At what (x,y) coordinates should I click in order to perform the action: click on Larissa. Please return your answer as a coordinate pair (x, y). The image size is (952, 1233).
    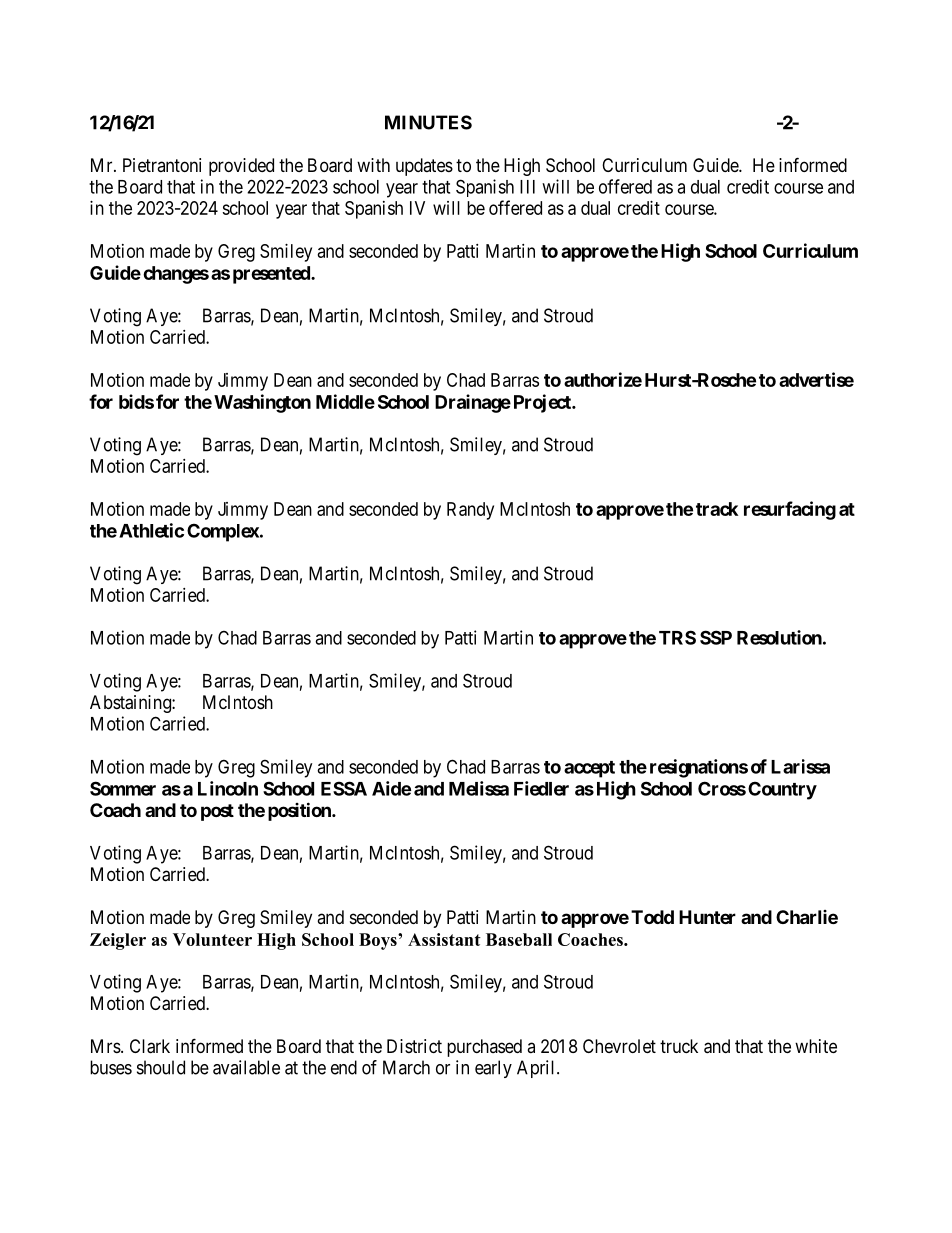
    Looking at the image, I should click on (800, 766).
